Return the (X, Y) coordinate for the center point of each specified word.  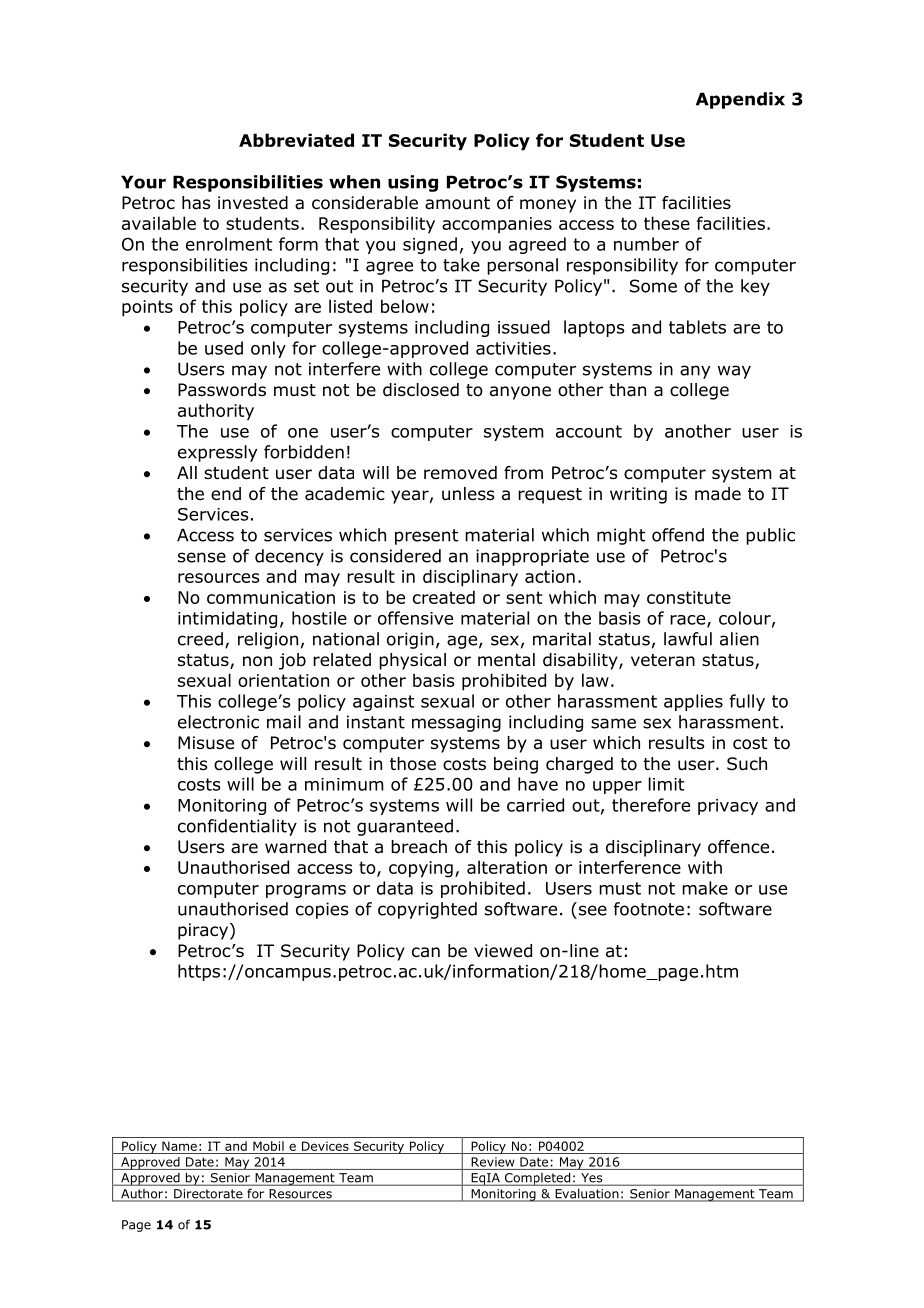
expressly (217, 453)
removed (460, 473)
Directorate (208, 1195)
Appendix (740, 100)
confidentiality (237, 827)
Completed (537, 1179)
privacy (728, 807)
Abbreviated (296, 140)
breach (419, 847)
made (718, 494)
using (413, 183)
